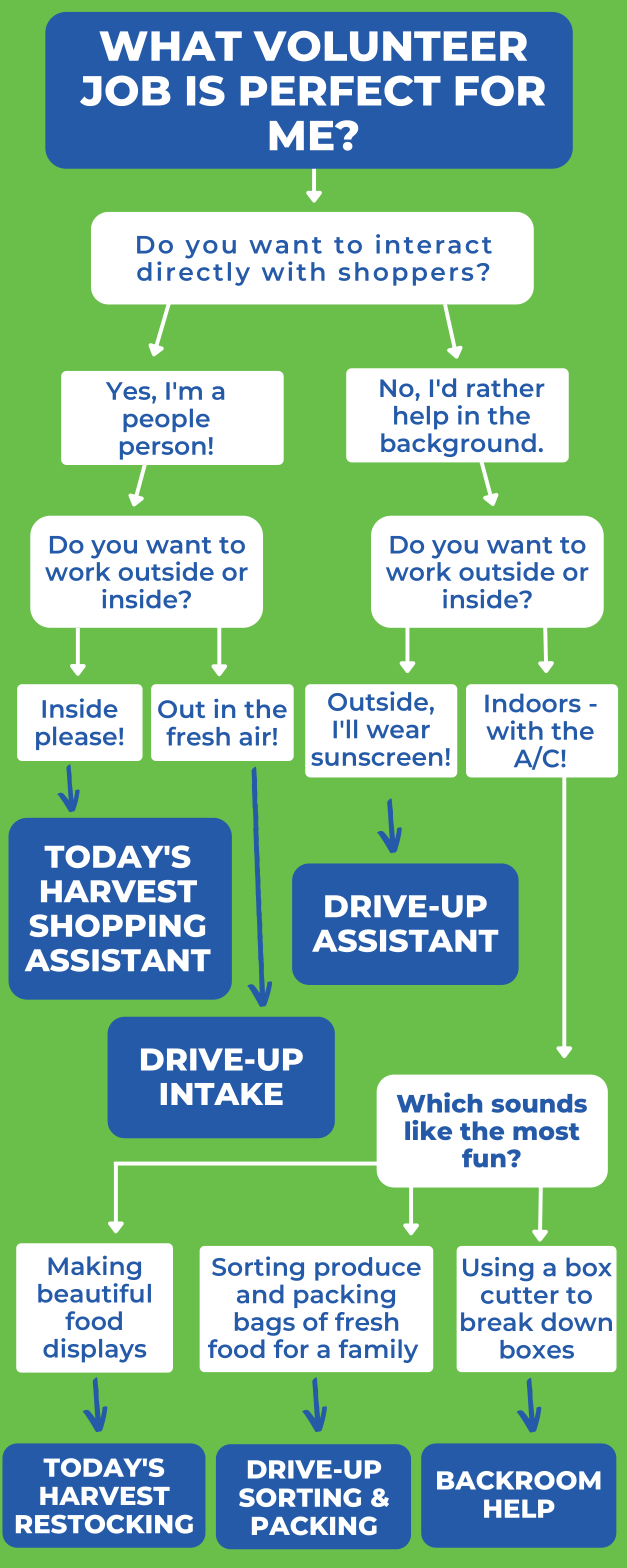  I want to click on Indoors, so click(533, 703).
